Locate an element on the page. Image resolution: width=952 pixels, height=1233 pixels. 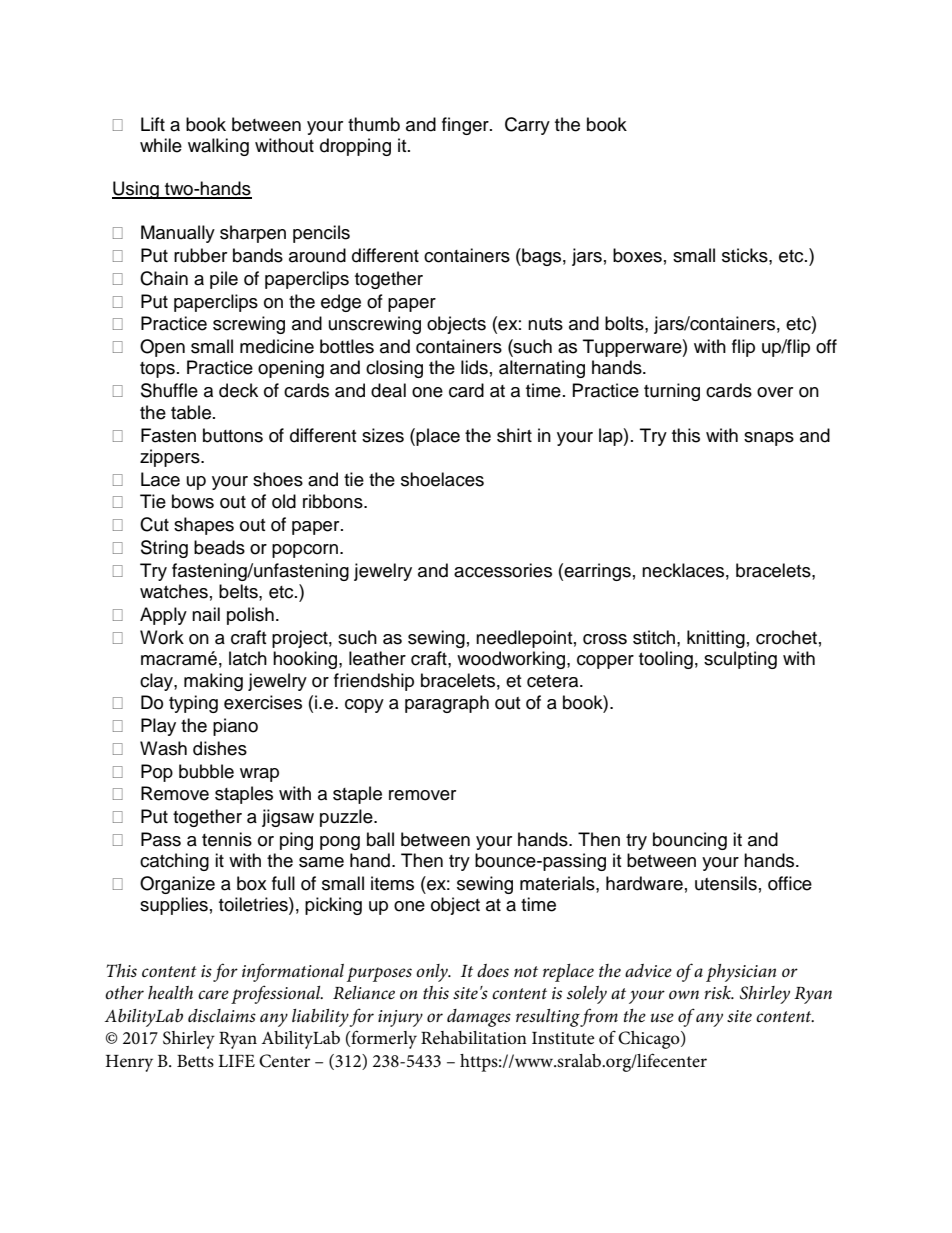
boxes is located at coordinates (637, 255).
